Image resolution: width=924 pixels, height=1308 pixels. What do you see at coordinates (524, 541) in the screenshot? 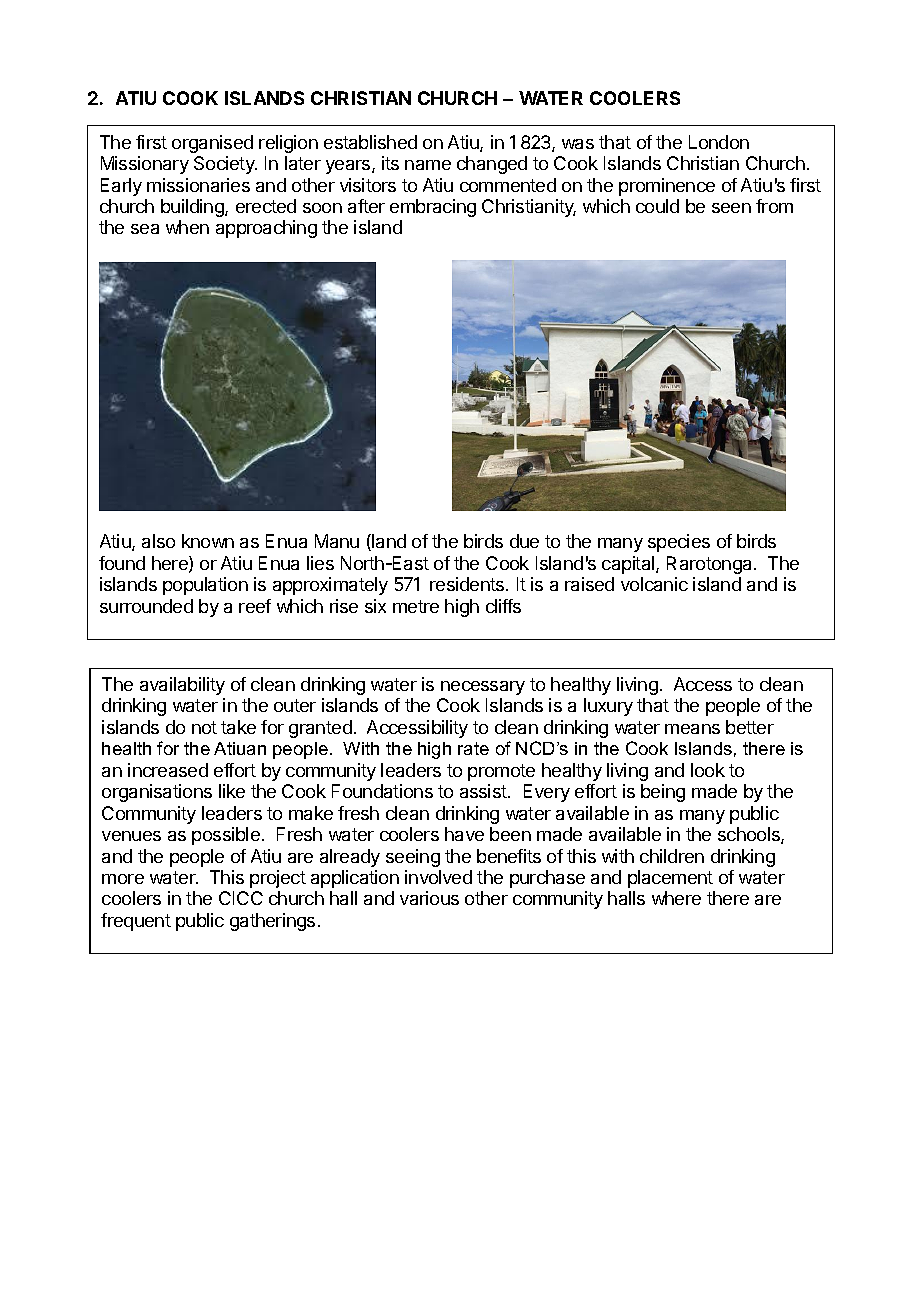
I see `due` at bounding box center [524, 541].
